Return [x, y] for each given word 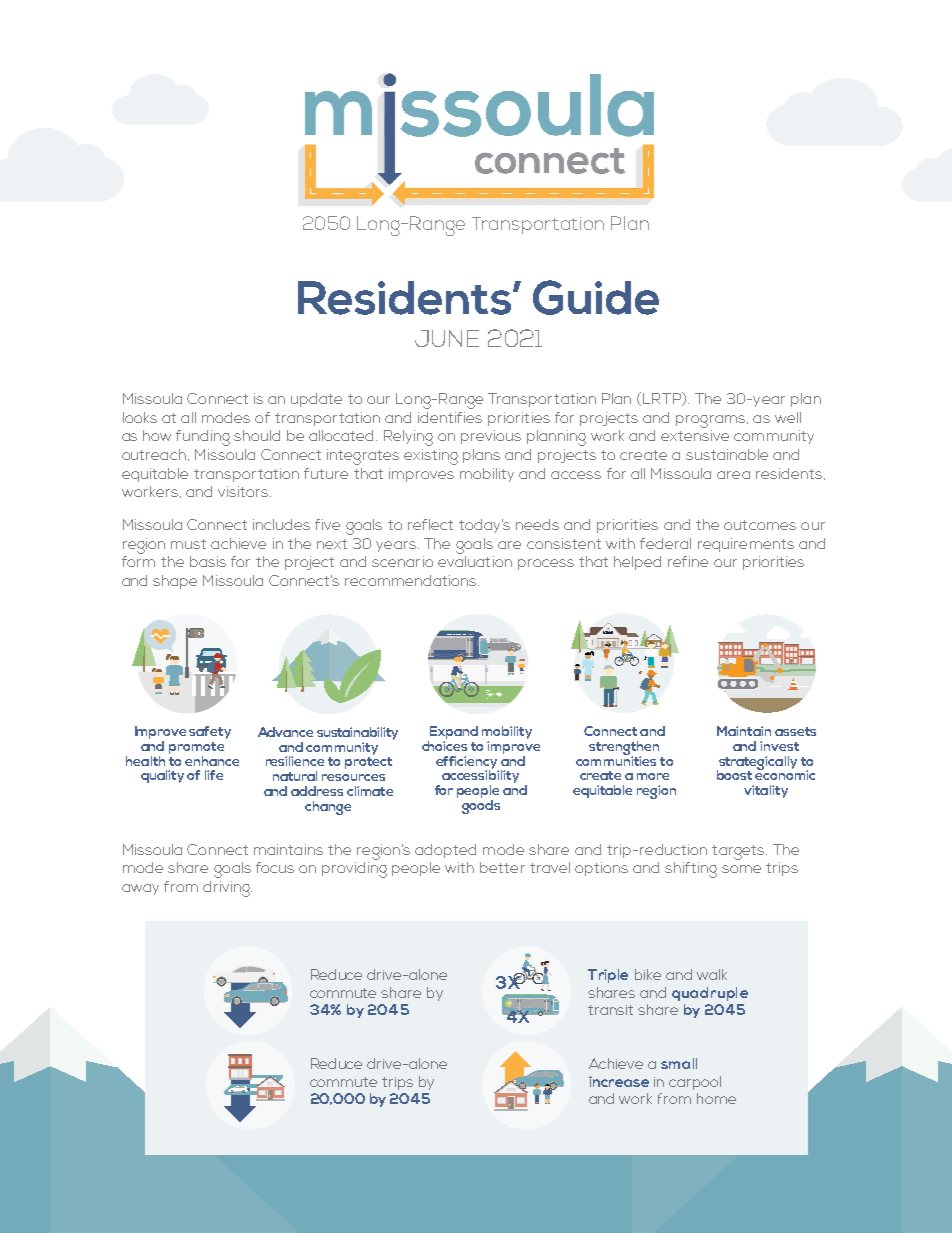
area [733, 475]
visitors [244, 491]
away [140, 889]
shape [175, 582]
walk [712, 974]
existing [431, 457]
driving [227, 889]
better [502, 867]
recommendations [412, 580]
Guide [596, 297]
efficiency [467, 763]
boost [734, 775]
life [214, 775]
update [316, 400]
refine [688, 561]
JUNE [447, 338]
